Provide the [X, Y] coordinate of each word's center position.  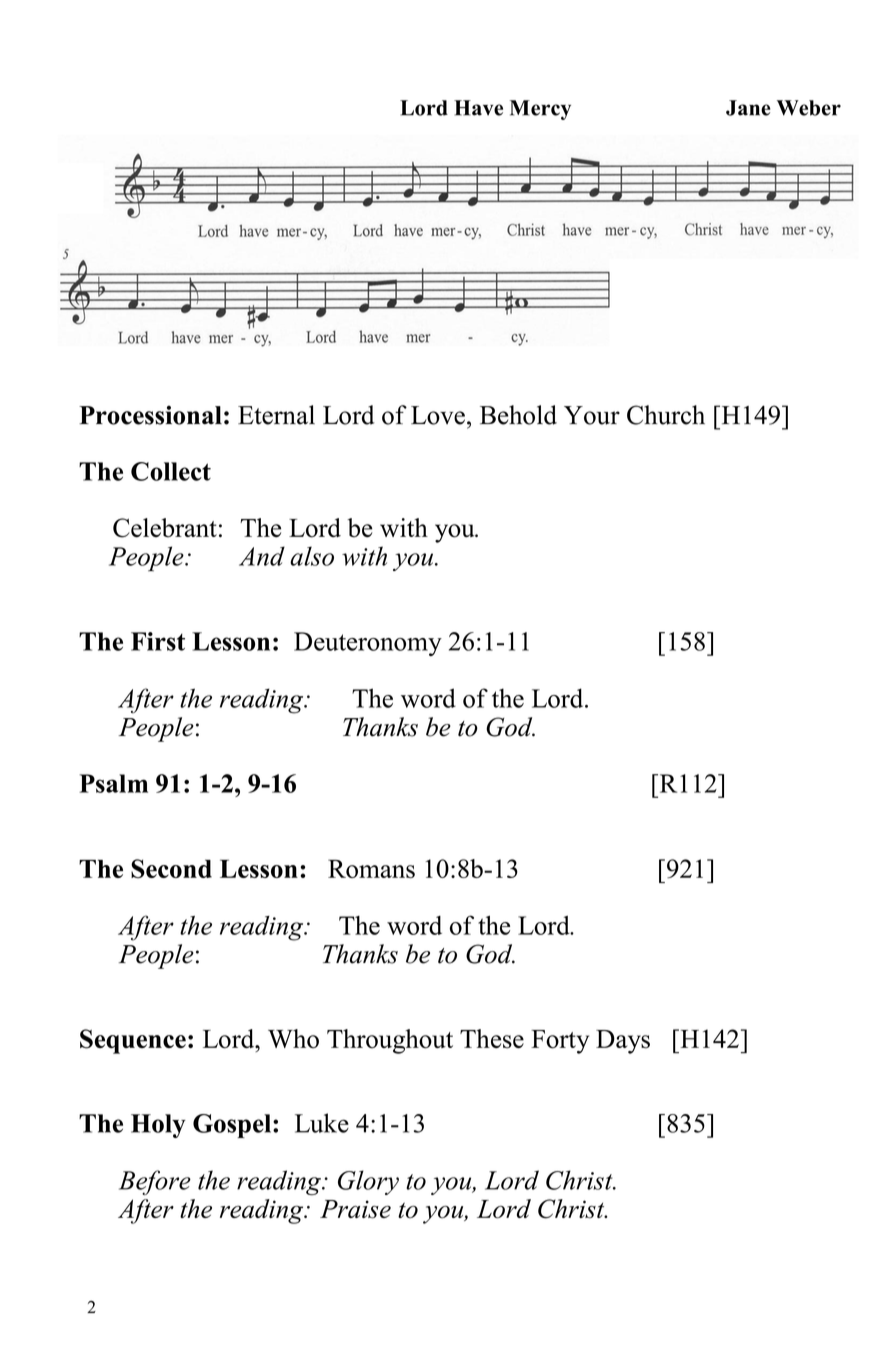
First [158, 641]
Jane [748, 108]
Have [478, 108]
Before [155, 1182]
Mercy [540, 110]
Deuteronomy [368, 644]
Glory [368, 1182]
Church [666, 415]
